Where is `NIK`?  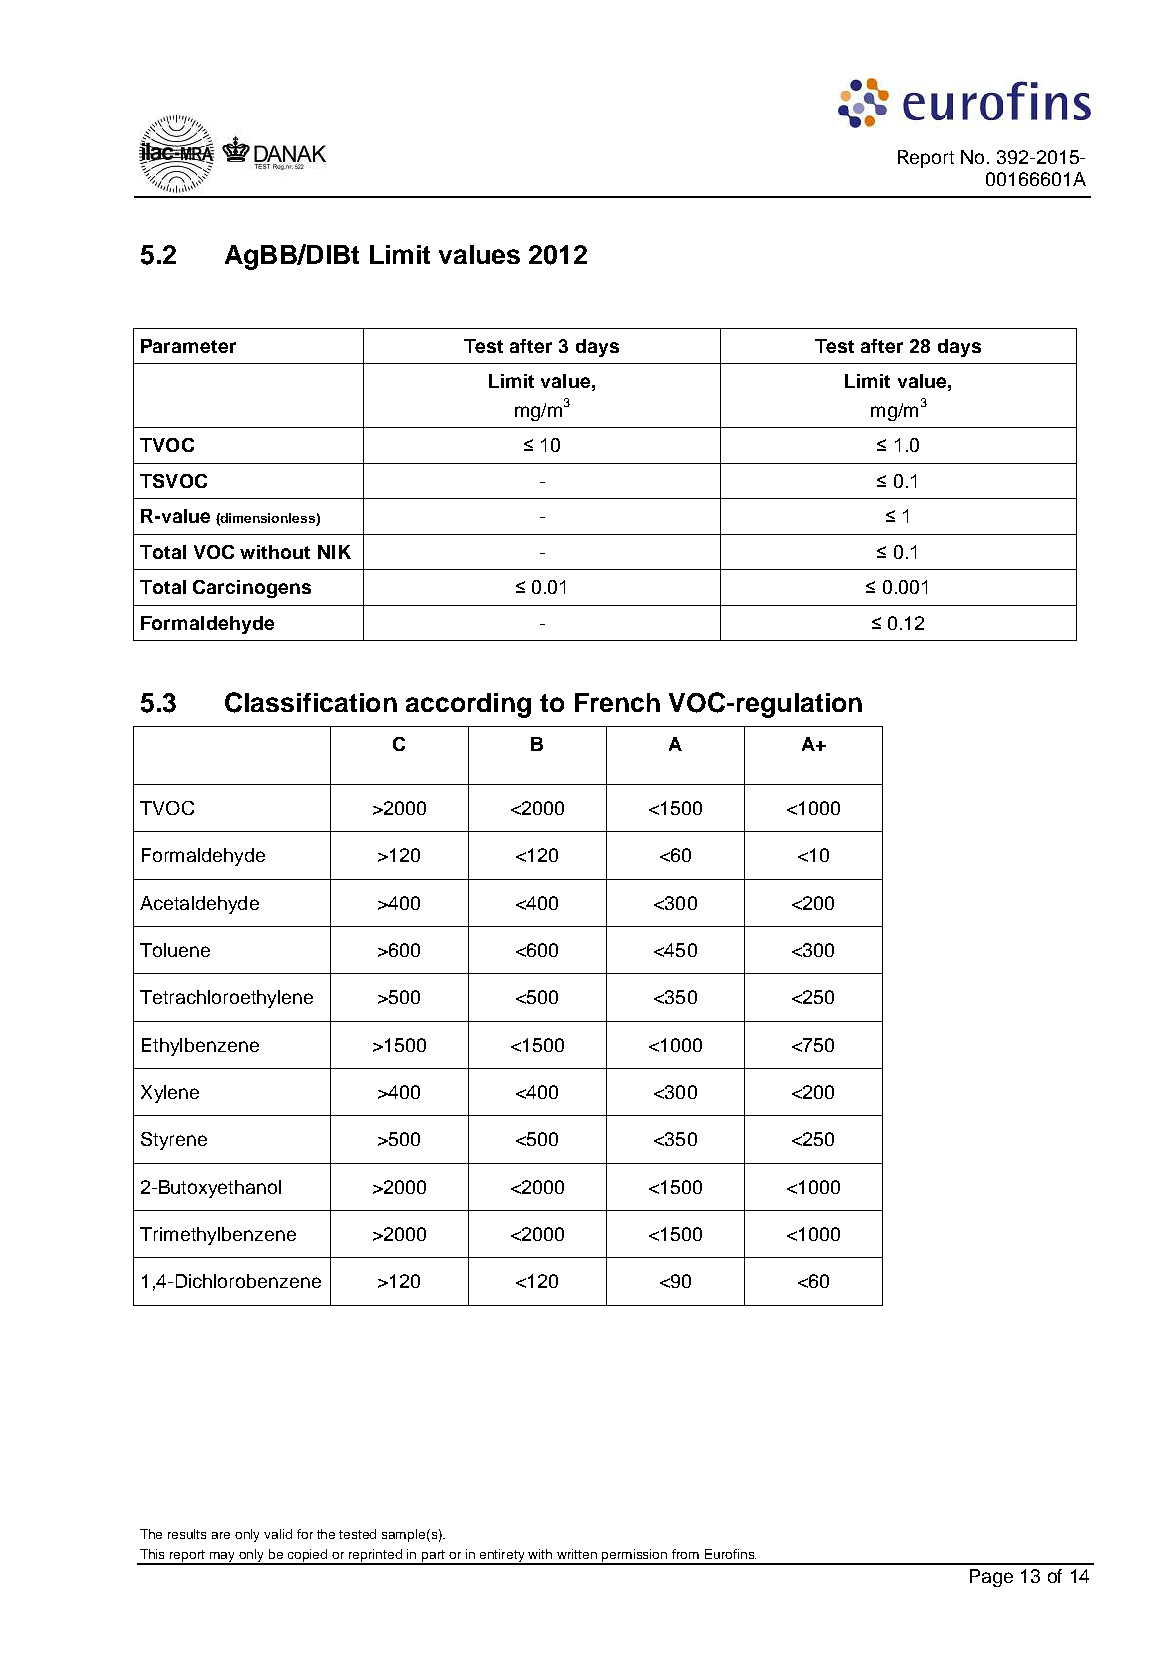 NIK is located at coordinates (334, 552).
